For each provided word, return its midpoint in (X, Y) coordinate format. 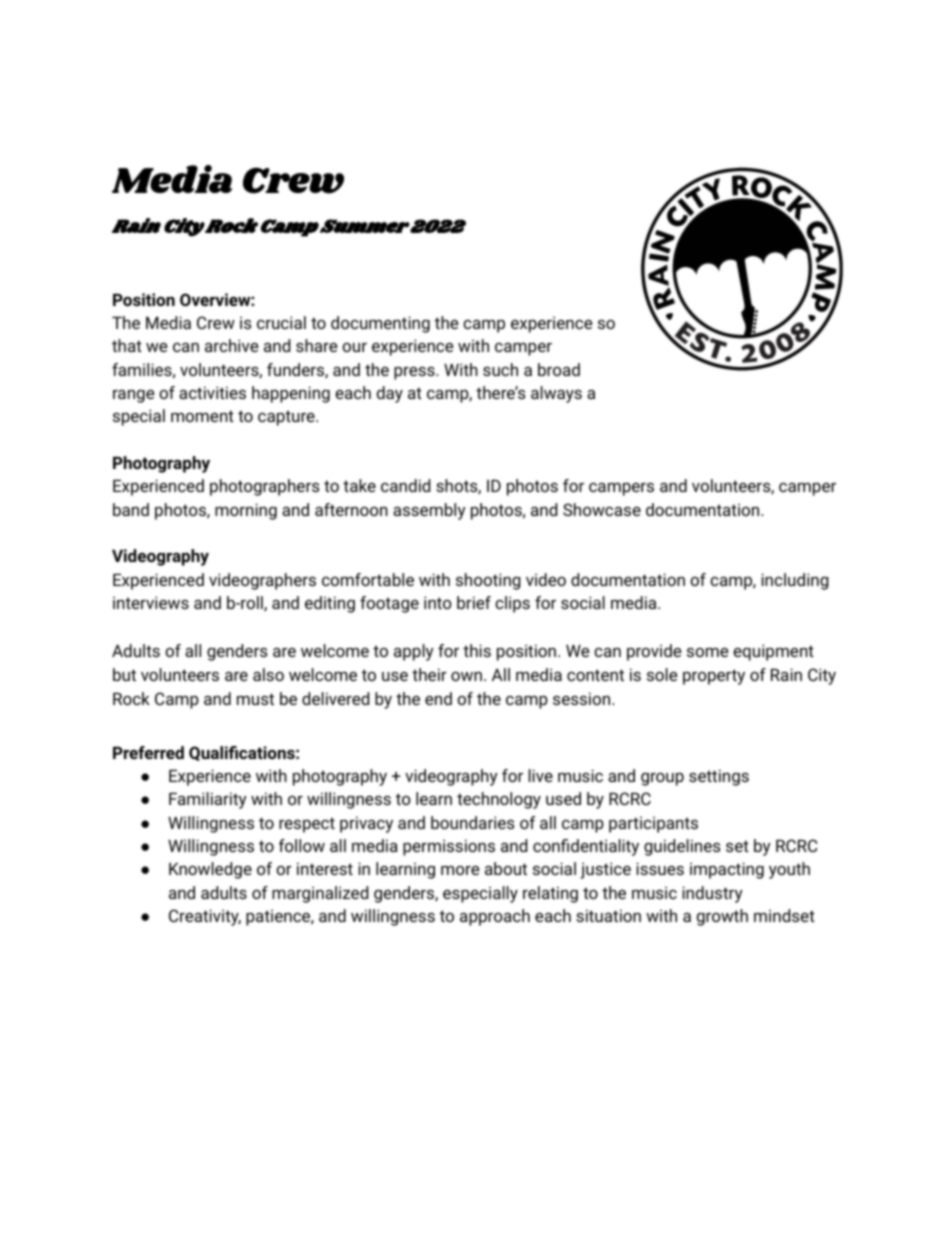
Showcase (602, 509)
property (714, 677)
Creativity (205, 917)
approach (495, 917)
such (500, 369)
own (466, 676)
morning (246, 511)
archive (231, 345)
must (255, 699)
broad (559, 369)
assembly (429, 511)
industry (712, 894)
